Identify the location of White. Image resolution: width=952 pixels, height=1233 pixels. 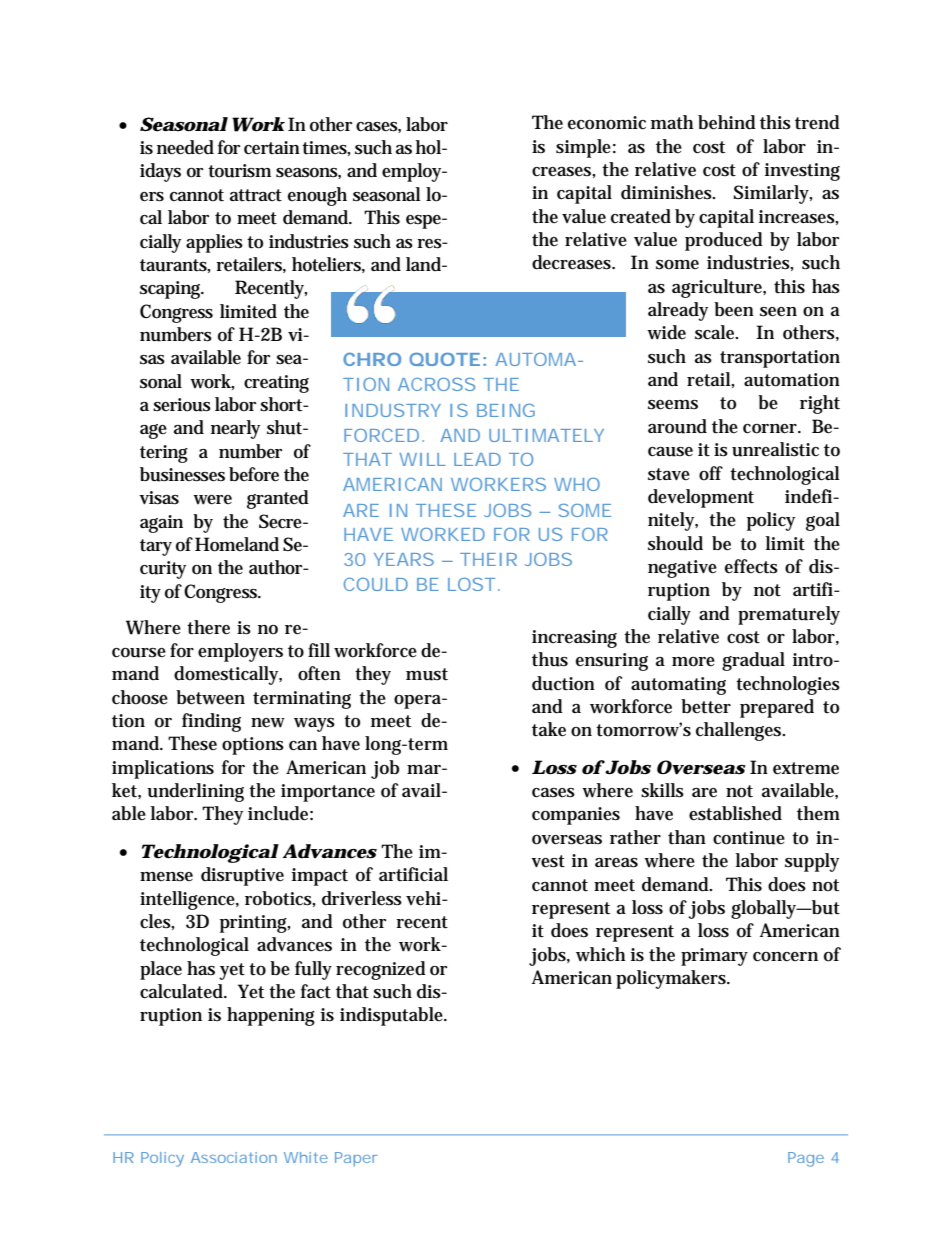
(306, 1157).
